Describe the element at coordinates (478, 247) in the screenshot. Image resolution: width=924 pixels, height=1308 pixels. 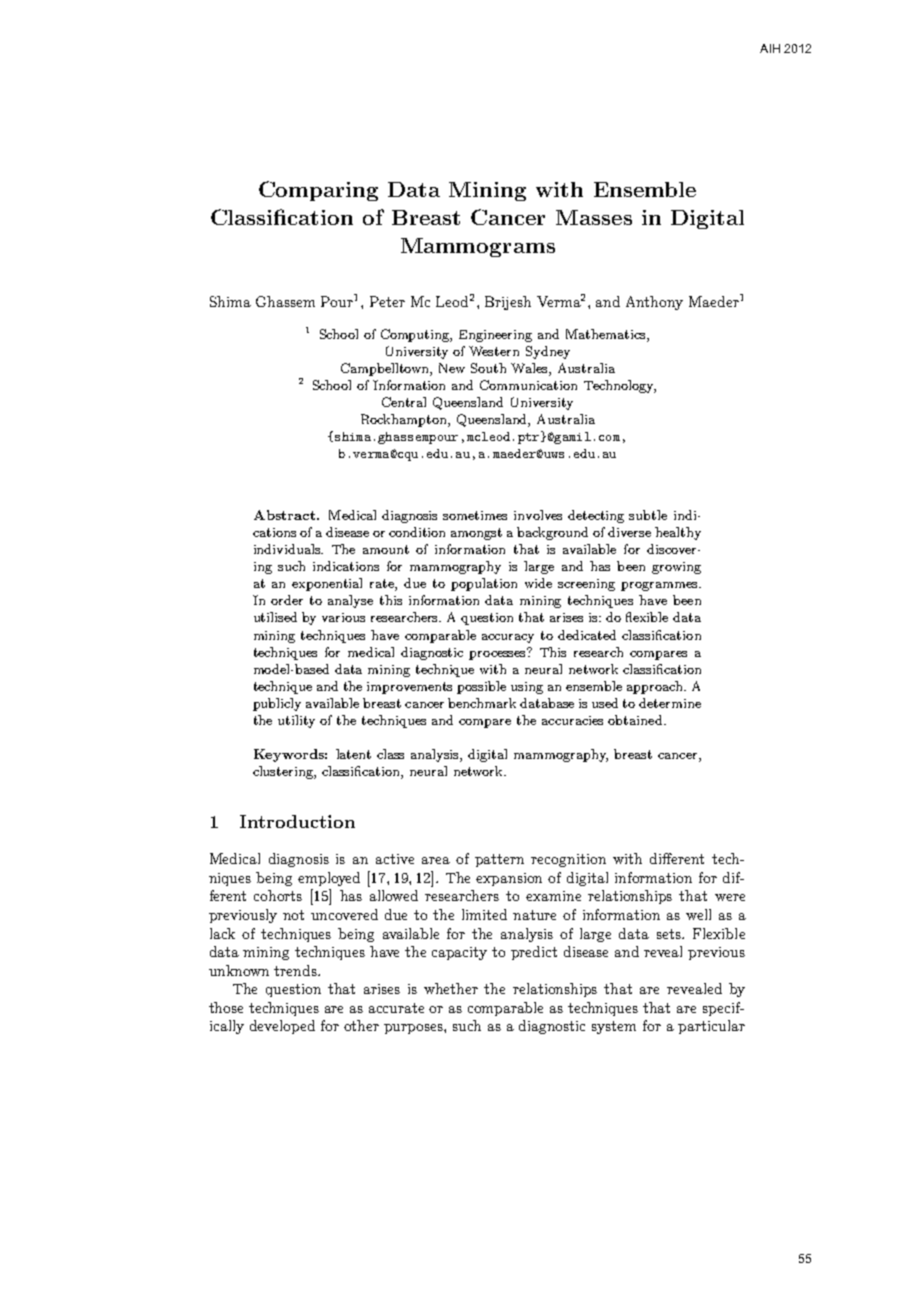
I see `Mammograms` at that location.
